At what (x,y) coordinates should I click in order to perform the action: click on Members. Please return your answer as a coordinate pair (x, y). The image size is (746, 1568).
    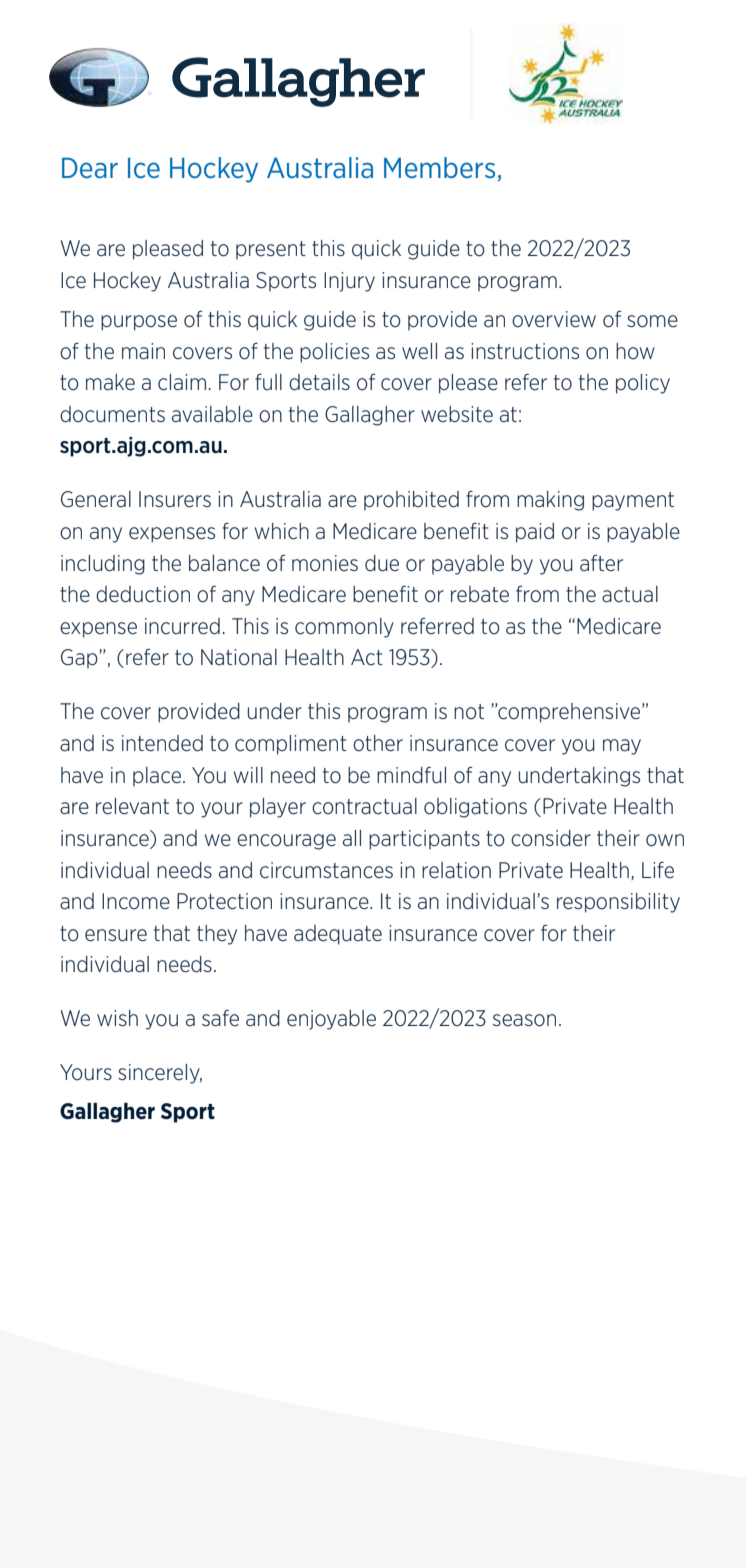
    Looking at the image, I should click on (441, 169).
